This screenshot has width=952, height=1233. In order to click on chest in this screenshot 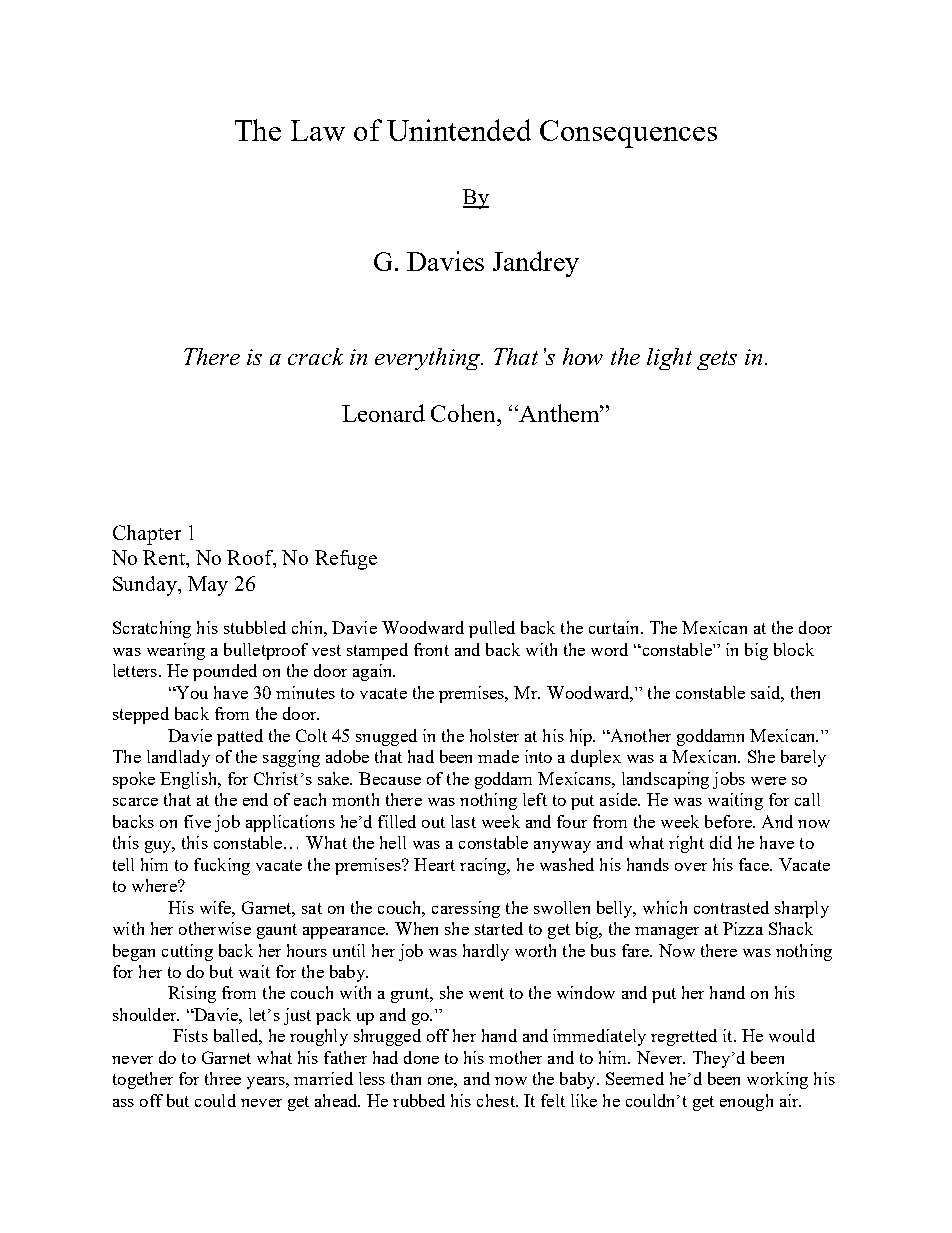, I will do `click(497, 1100)`.
